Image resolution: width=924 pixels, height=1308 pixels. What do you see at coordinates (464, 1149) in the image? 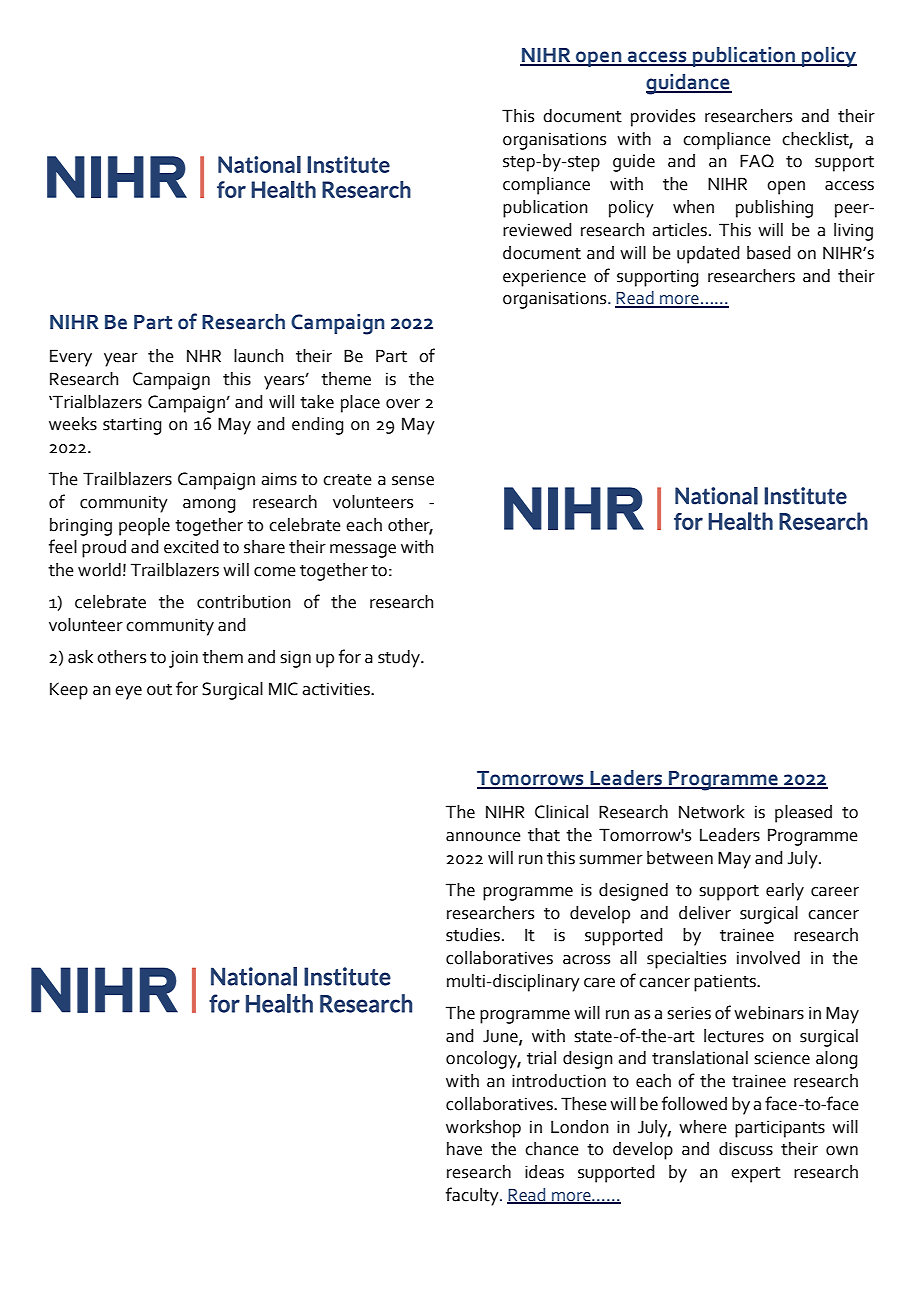
I see `have` at bounding box center [464, 1149].
